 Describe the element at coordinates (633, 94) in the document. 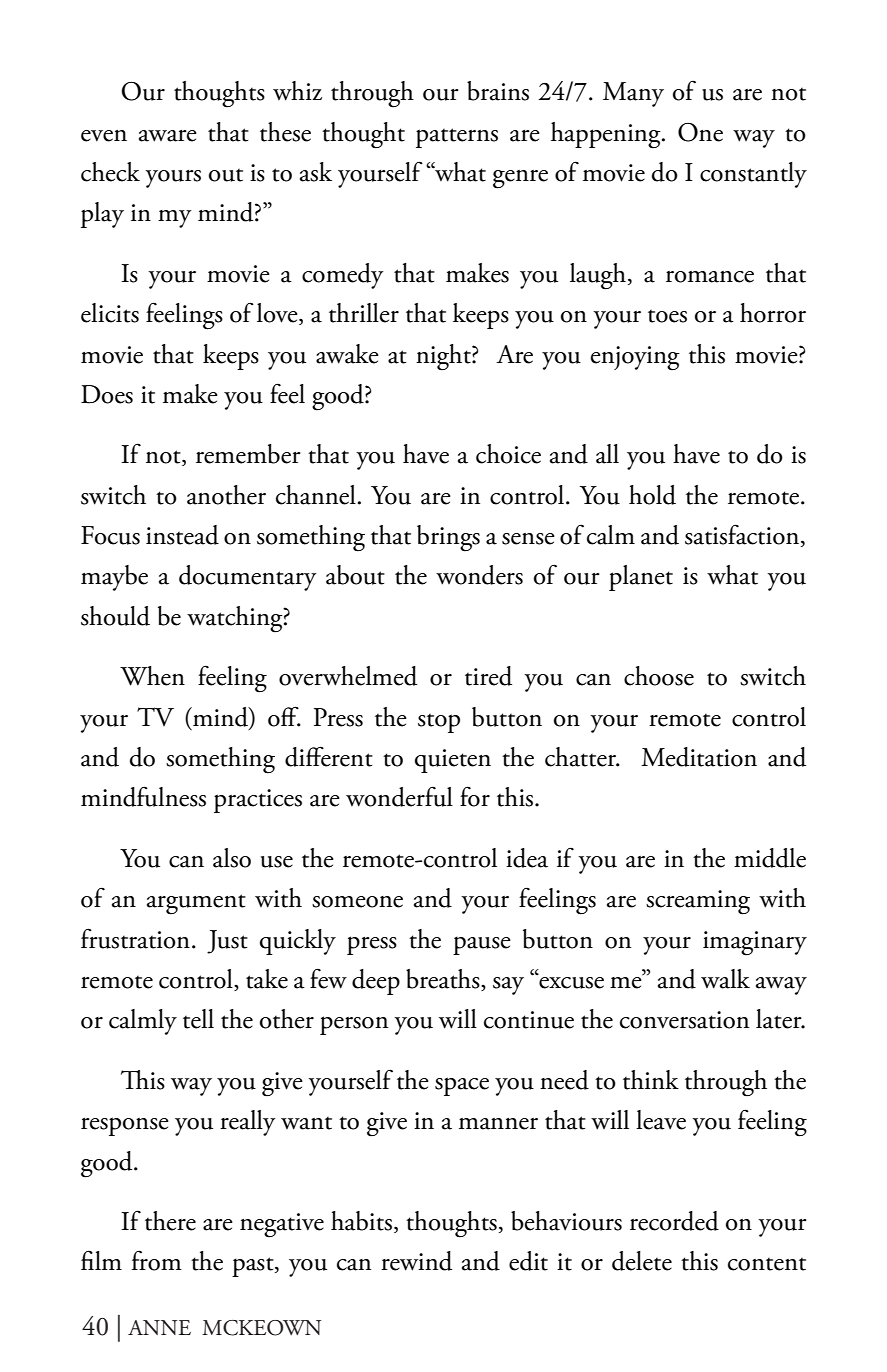

I see `Many` at that location.
